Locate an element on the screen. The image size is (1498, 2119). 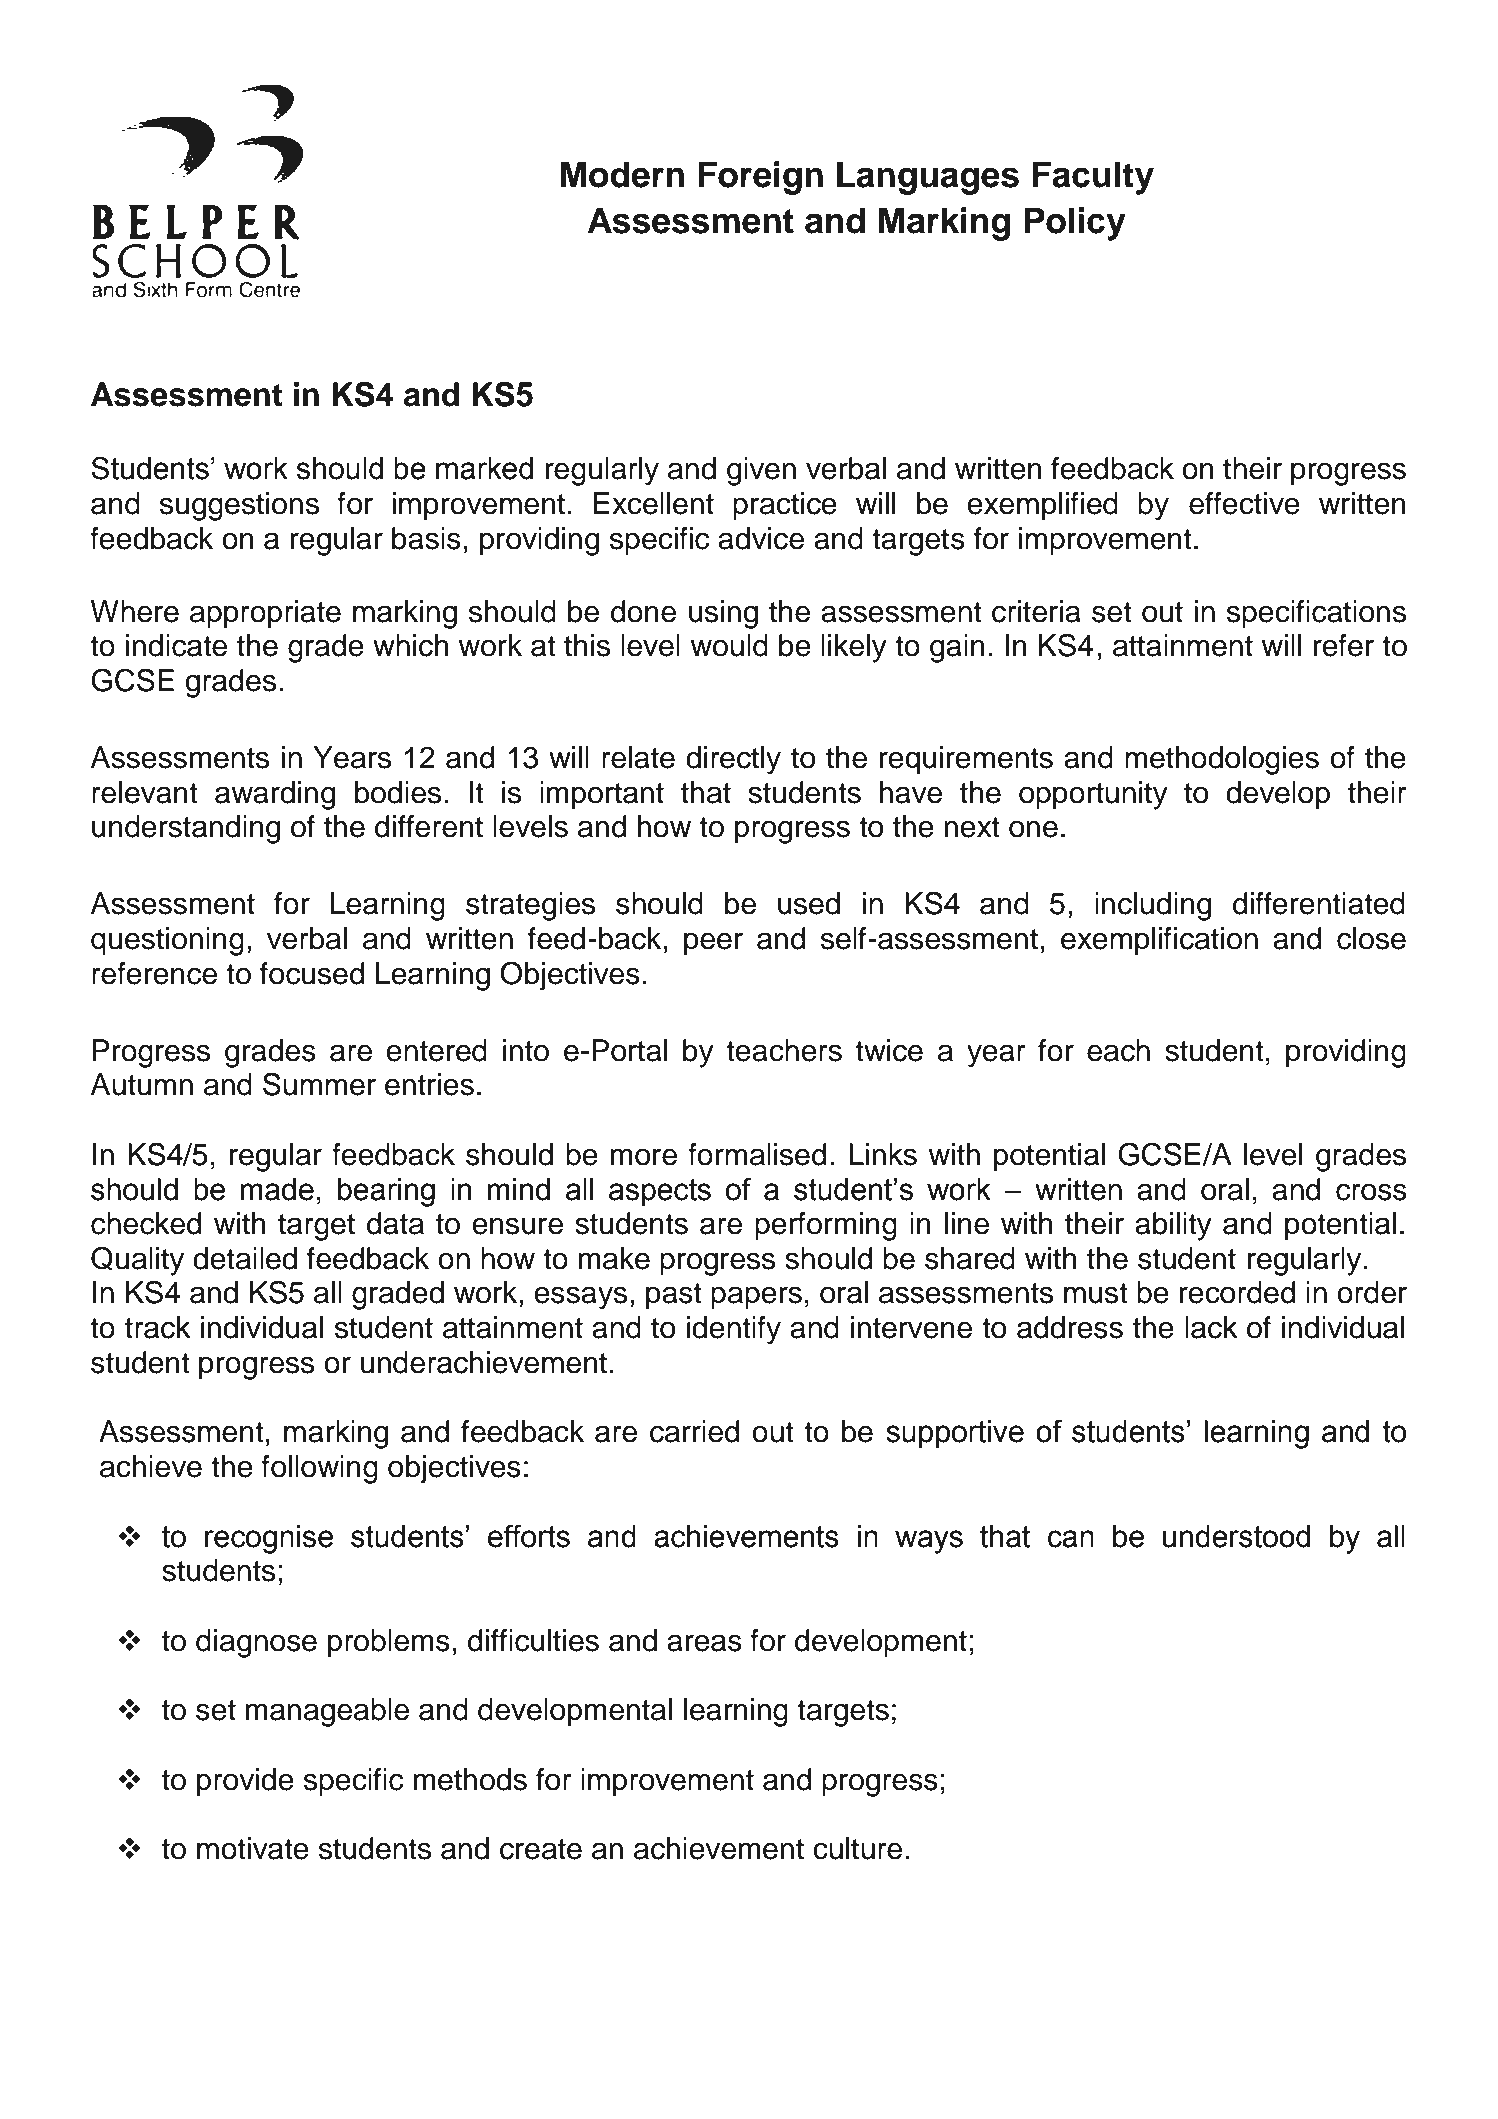
carried is located at coordinates (694, 1431).
